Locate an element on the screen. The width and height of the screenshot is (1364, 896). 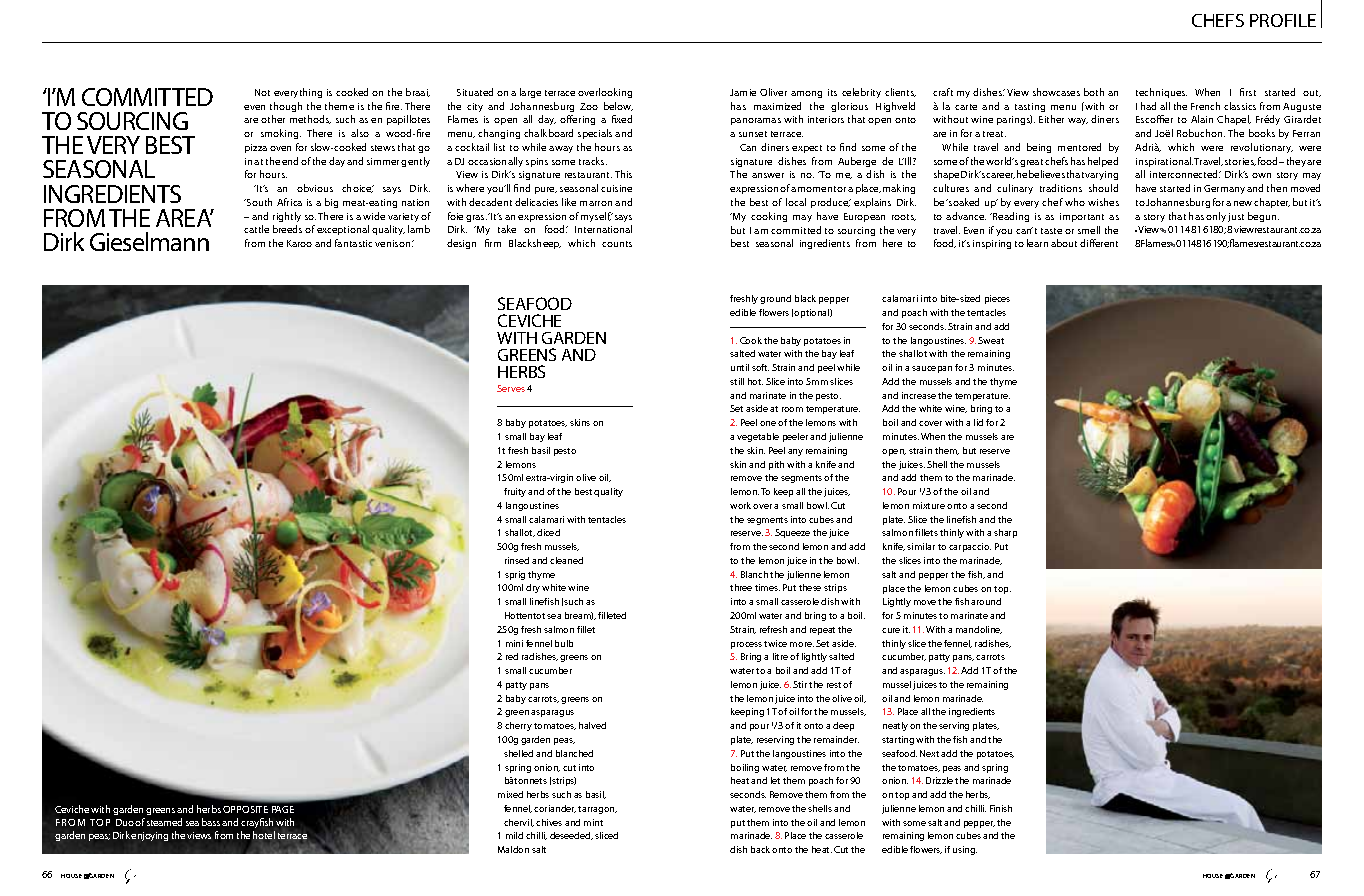
techniques is located at coordinates (1161, 93).
